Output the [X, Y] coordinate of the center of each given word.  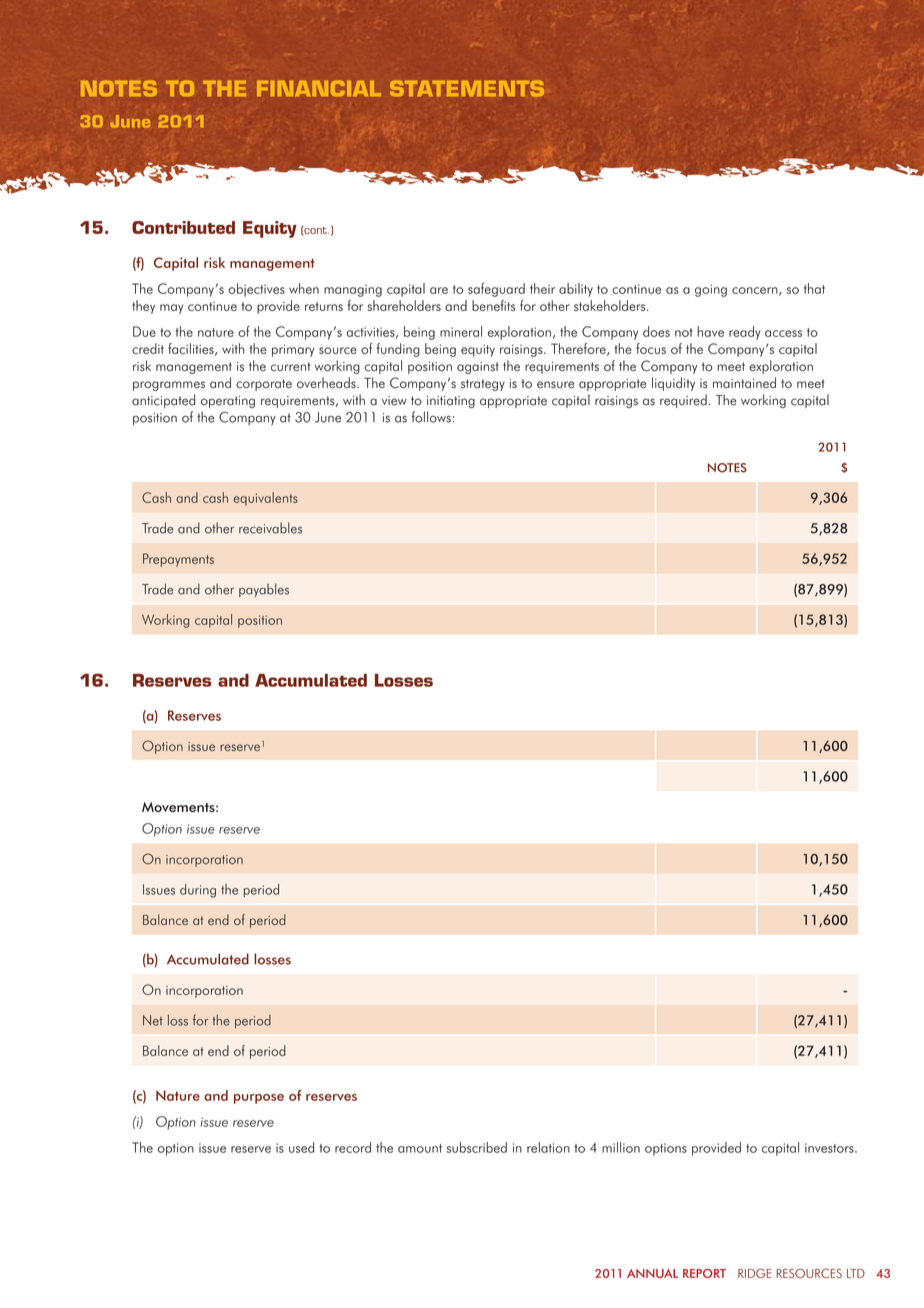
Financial [319, 88]
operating [228, 402]
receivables [270, 528]
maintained [744, 382]
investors [830, 1148]
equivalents [265, 499]
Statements [467, 88]
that [814, 288]
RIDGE [754, 1273]
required [683, 401]
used [301, 1147]
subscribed [477, 1147]
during [198, 891]
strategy [483, 385]
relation [548, 1147]
